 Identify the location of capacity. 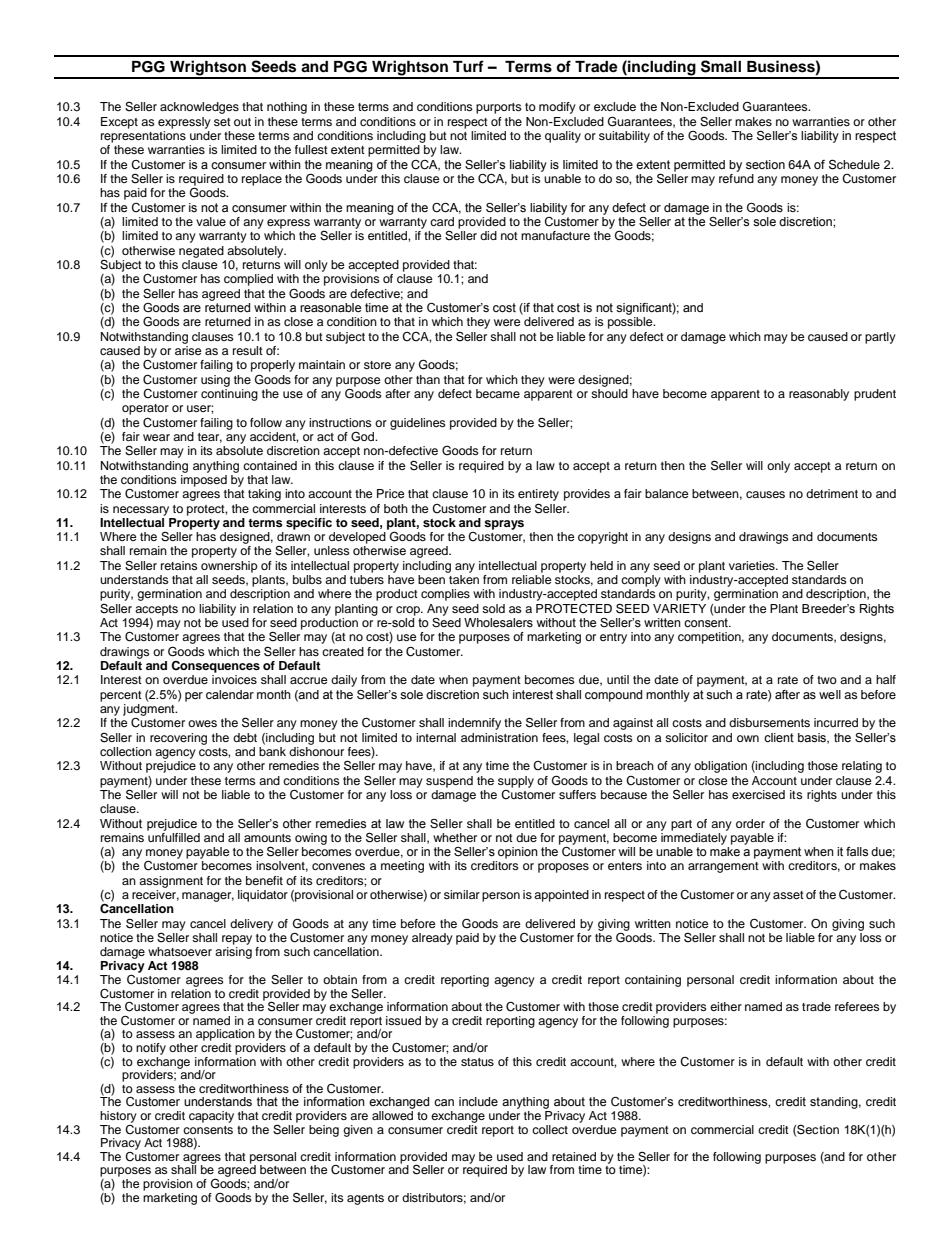
(211, 1117).
